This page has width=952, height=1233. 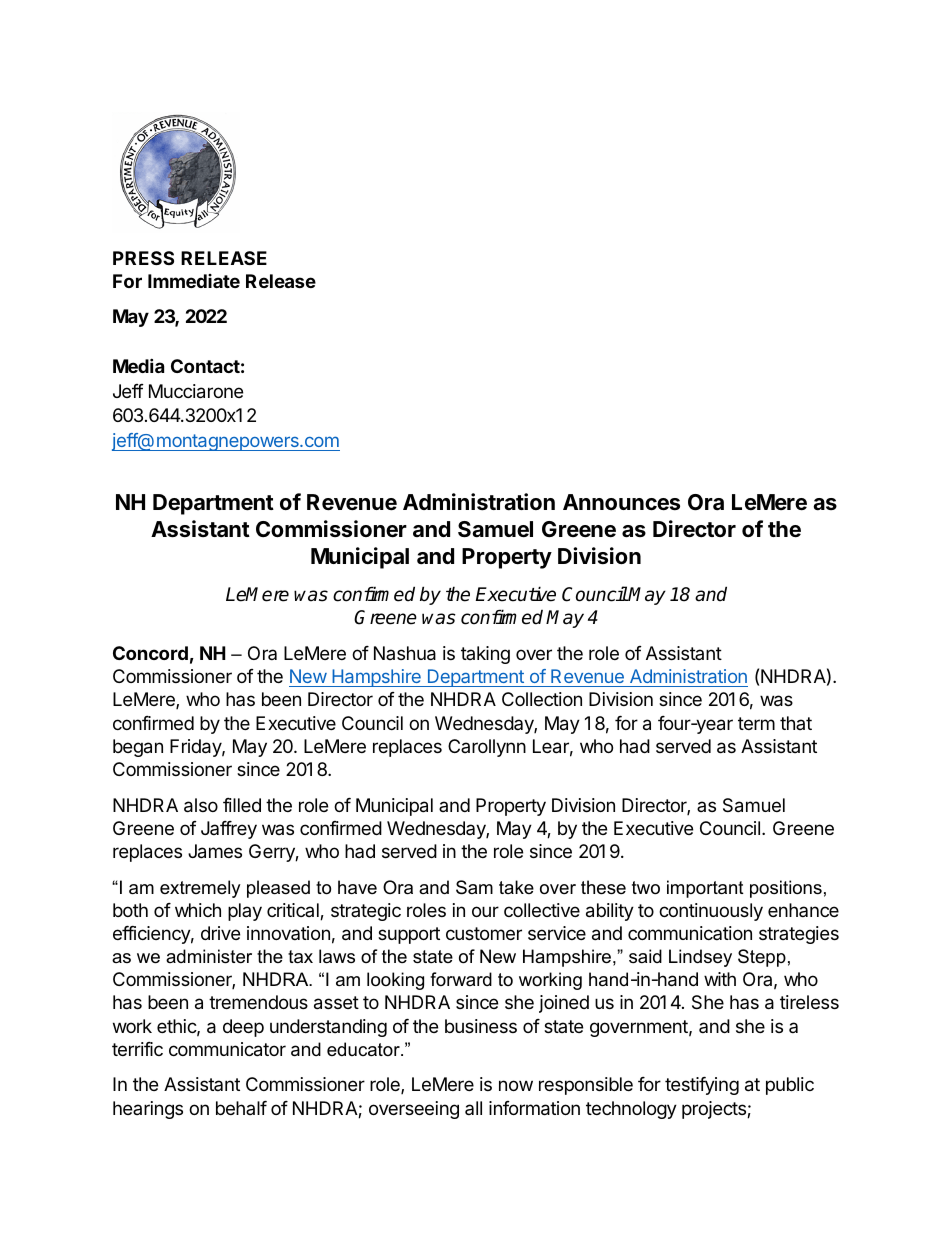 What do you see at coordinates (516, 887) in the page?
I see `take` at bounding box center [516, 887].
